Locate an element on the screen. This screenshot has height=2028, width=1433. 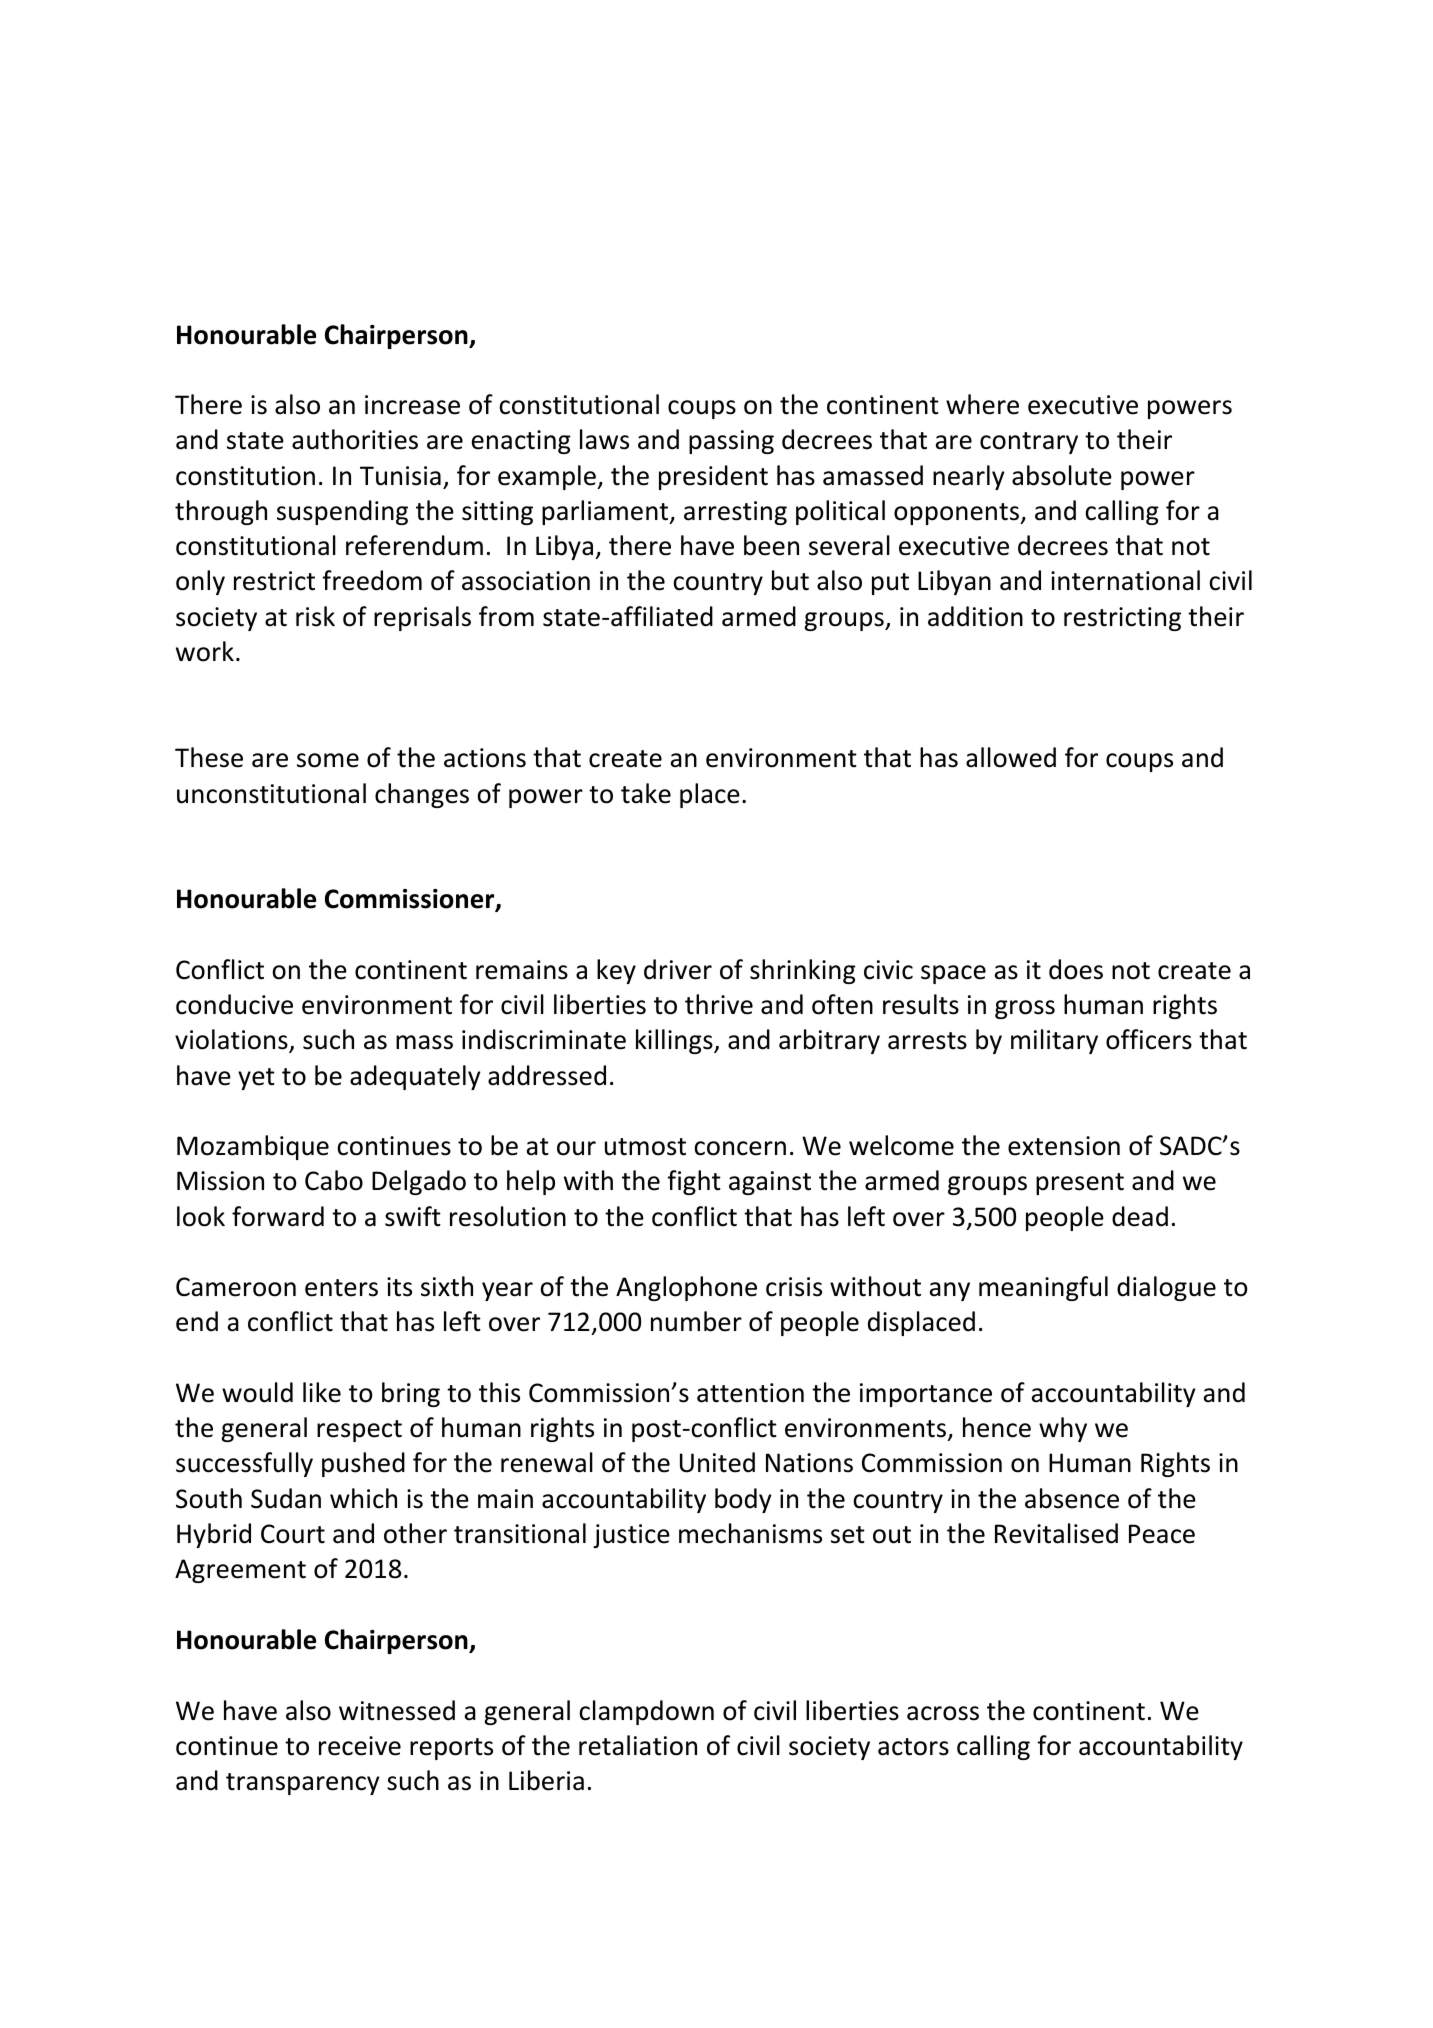
United is located at coordinates (717, 1462).
